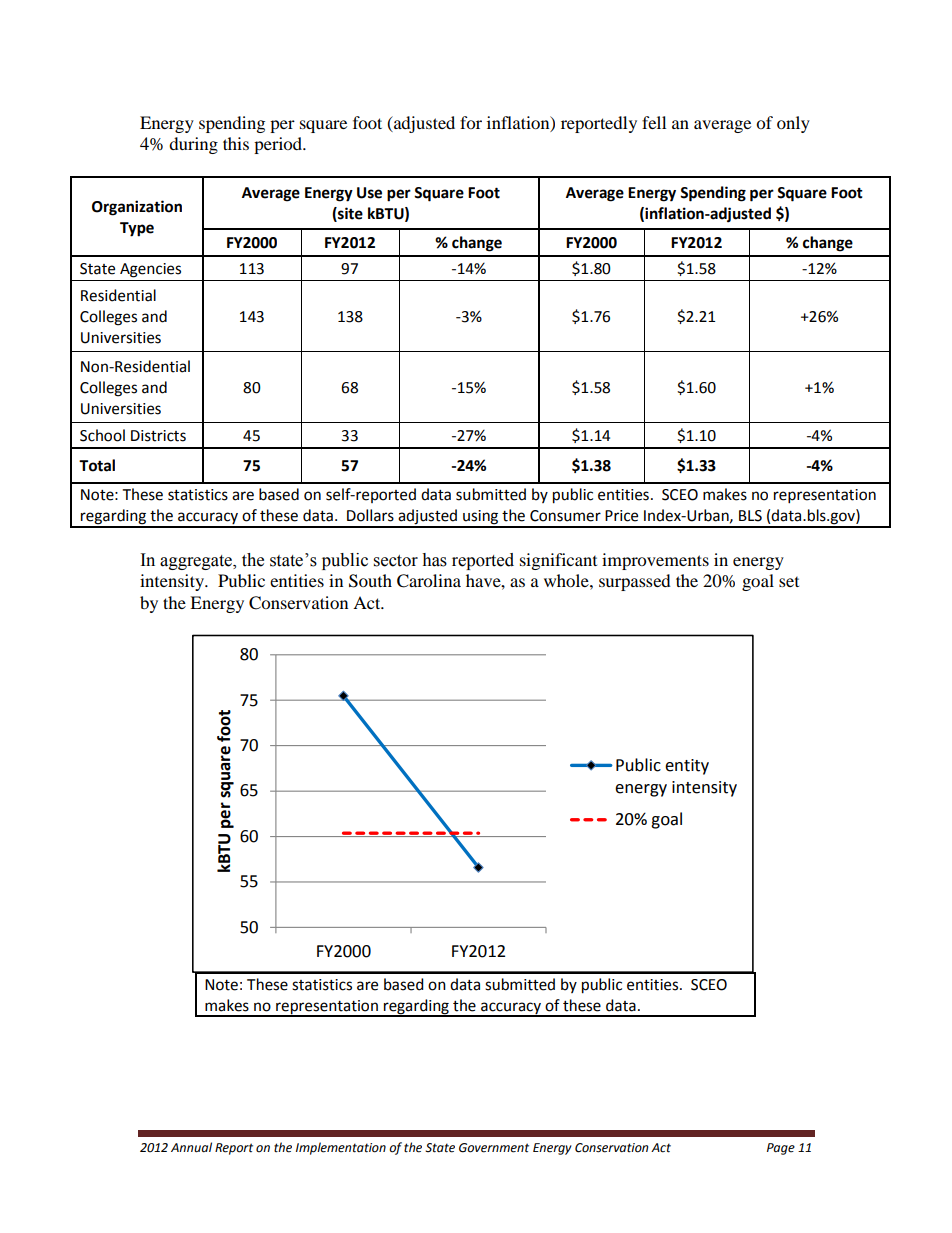  What do you see at coordinates (193, 145) in the screenshot?
I see `during` at bounding box center [193, 145].
